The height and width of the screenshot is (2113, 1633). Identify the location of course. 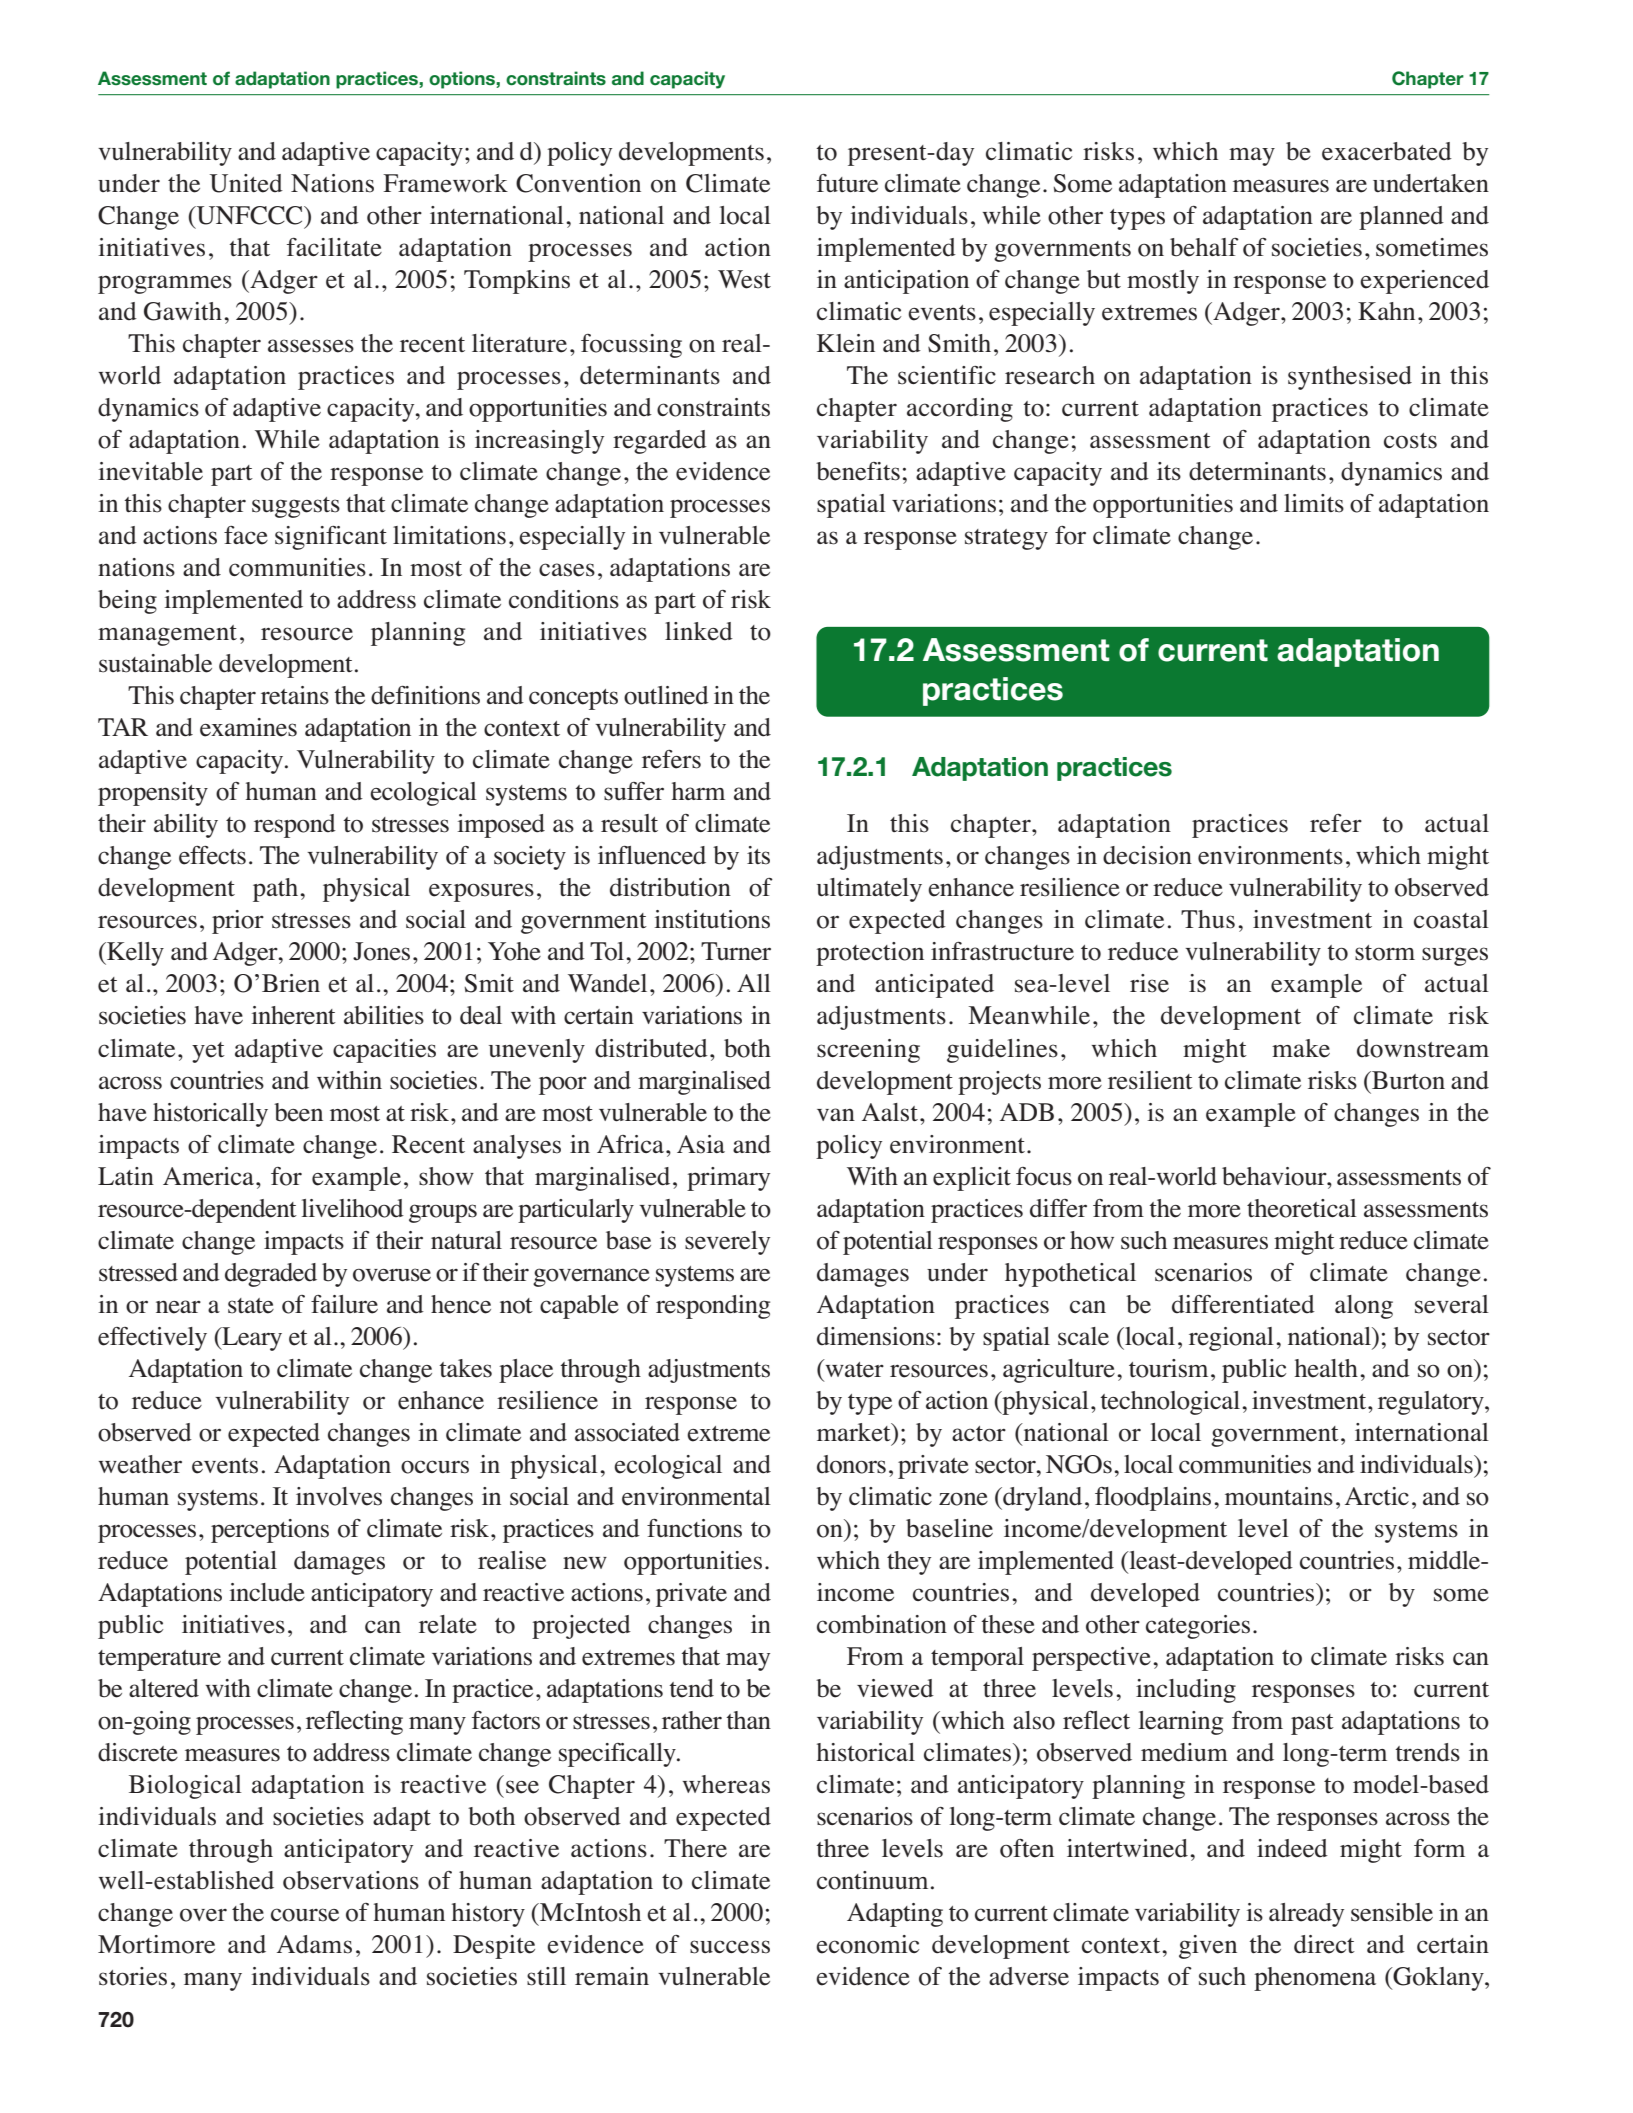
(305, 1915).
